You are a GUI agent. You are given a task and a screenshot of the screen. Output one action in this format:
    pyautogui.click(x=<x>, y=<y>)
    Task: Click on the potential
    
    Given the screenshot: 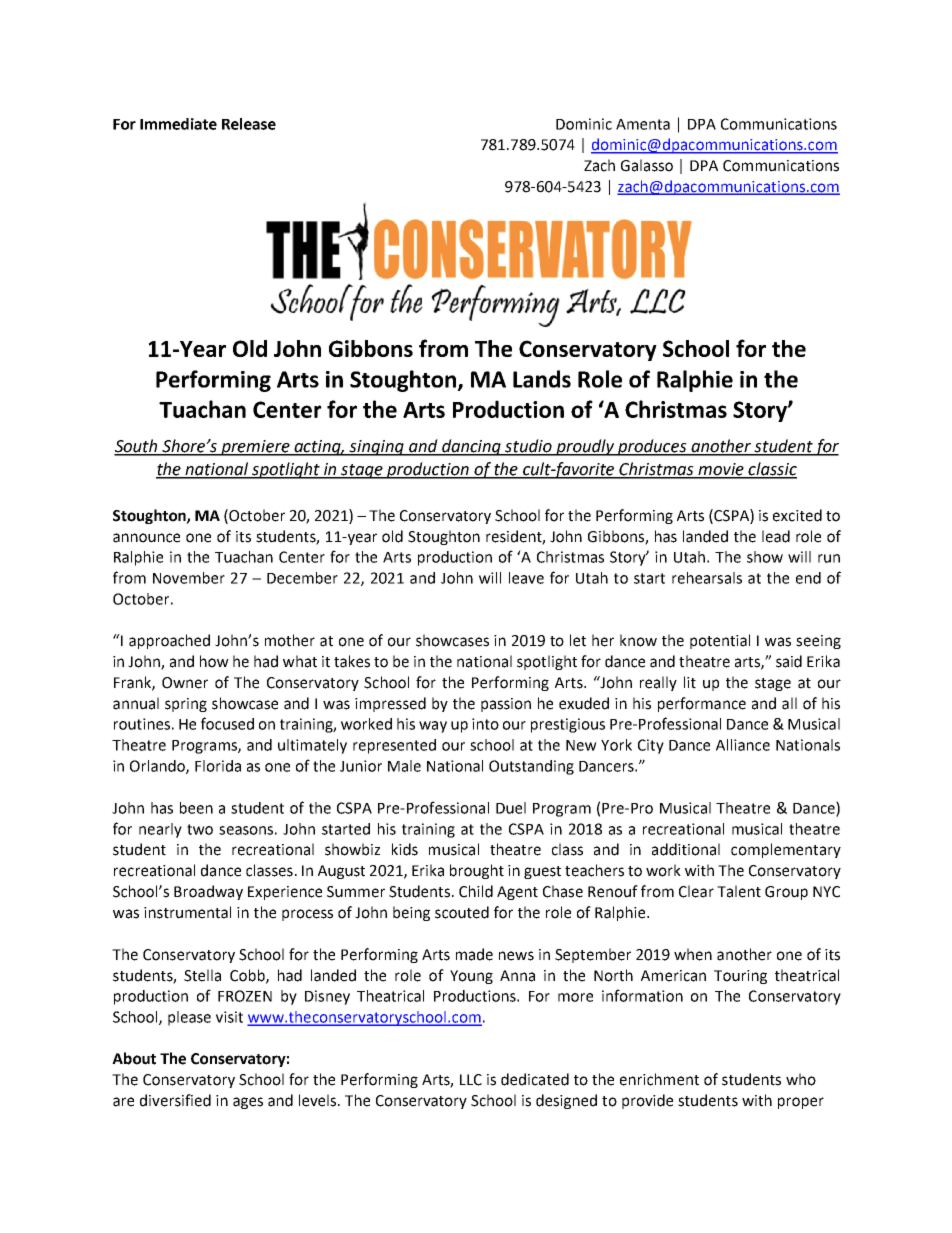 What is the action you would take?
    pyautogui.click(x=720, y=641)
